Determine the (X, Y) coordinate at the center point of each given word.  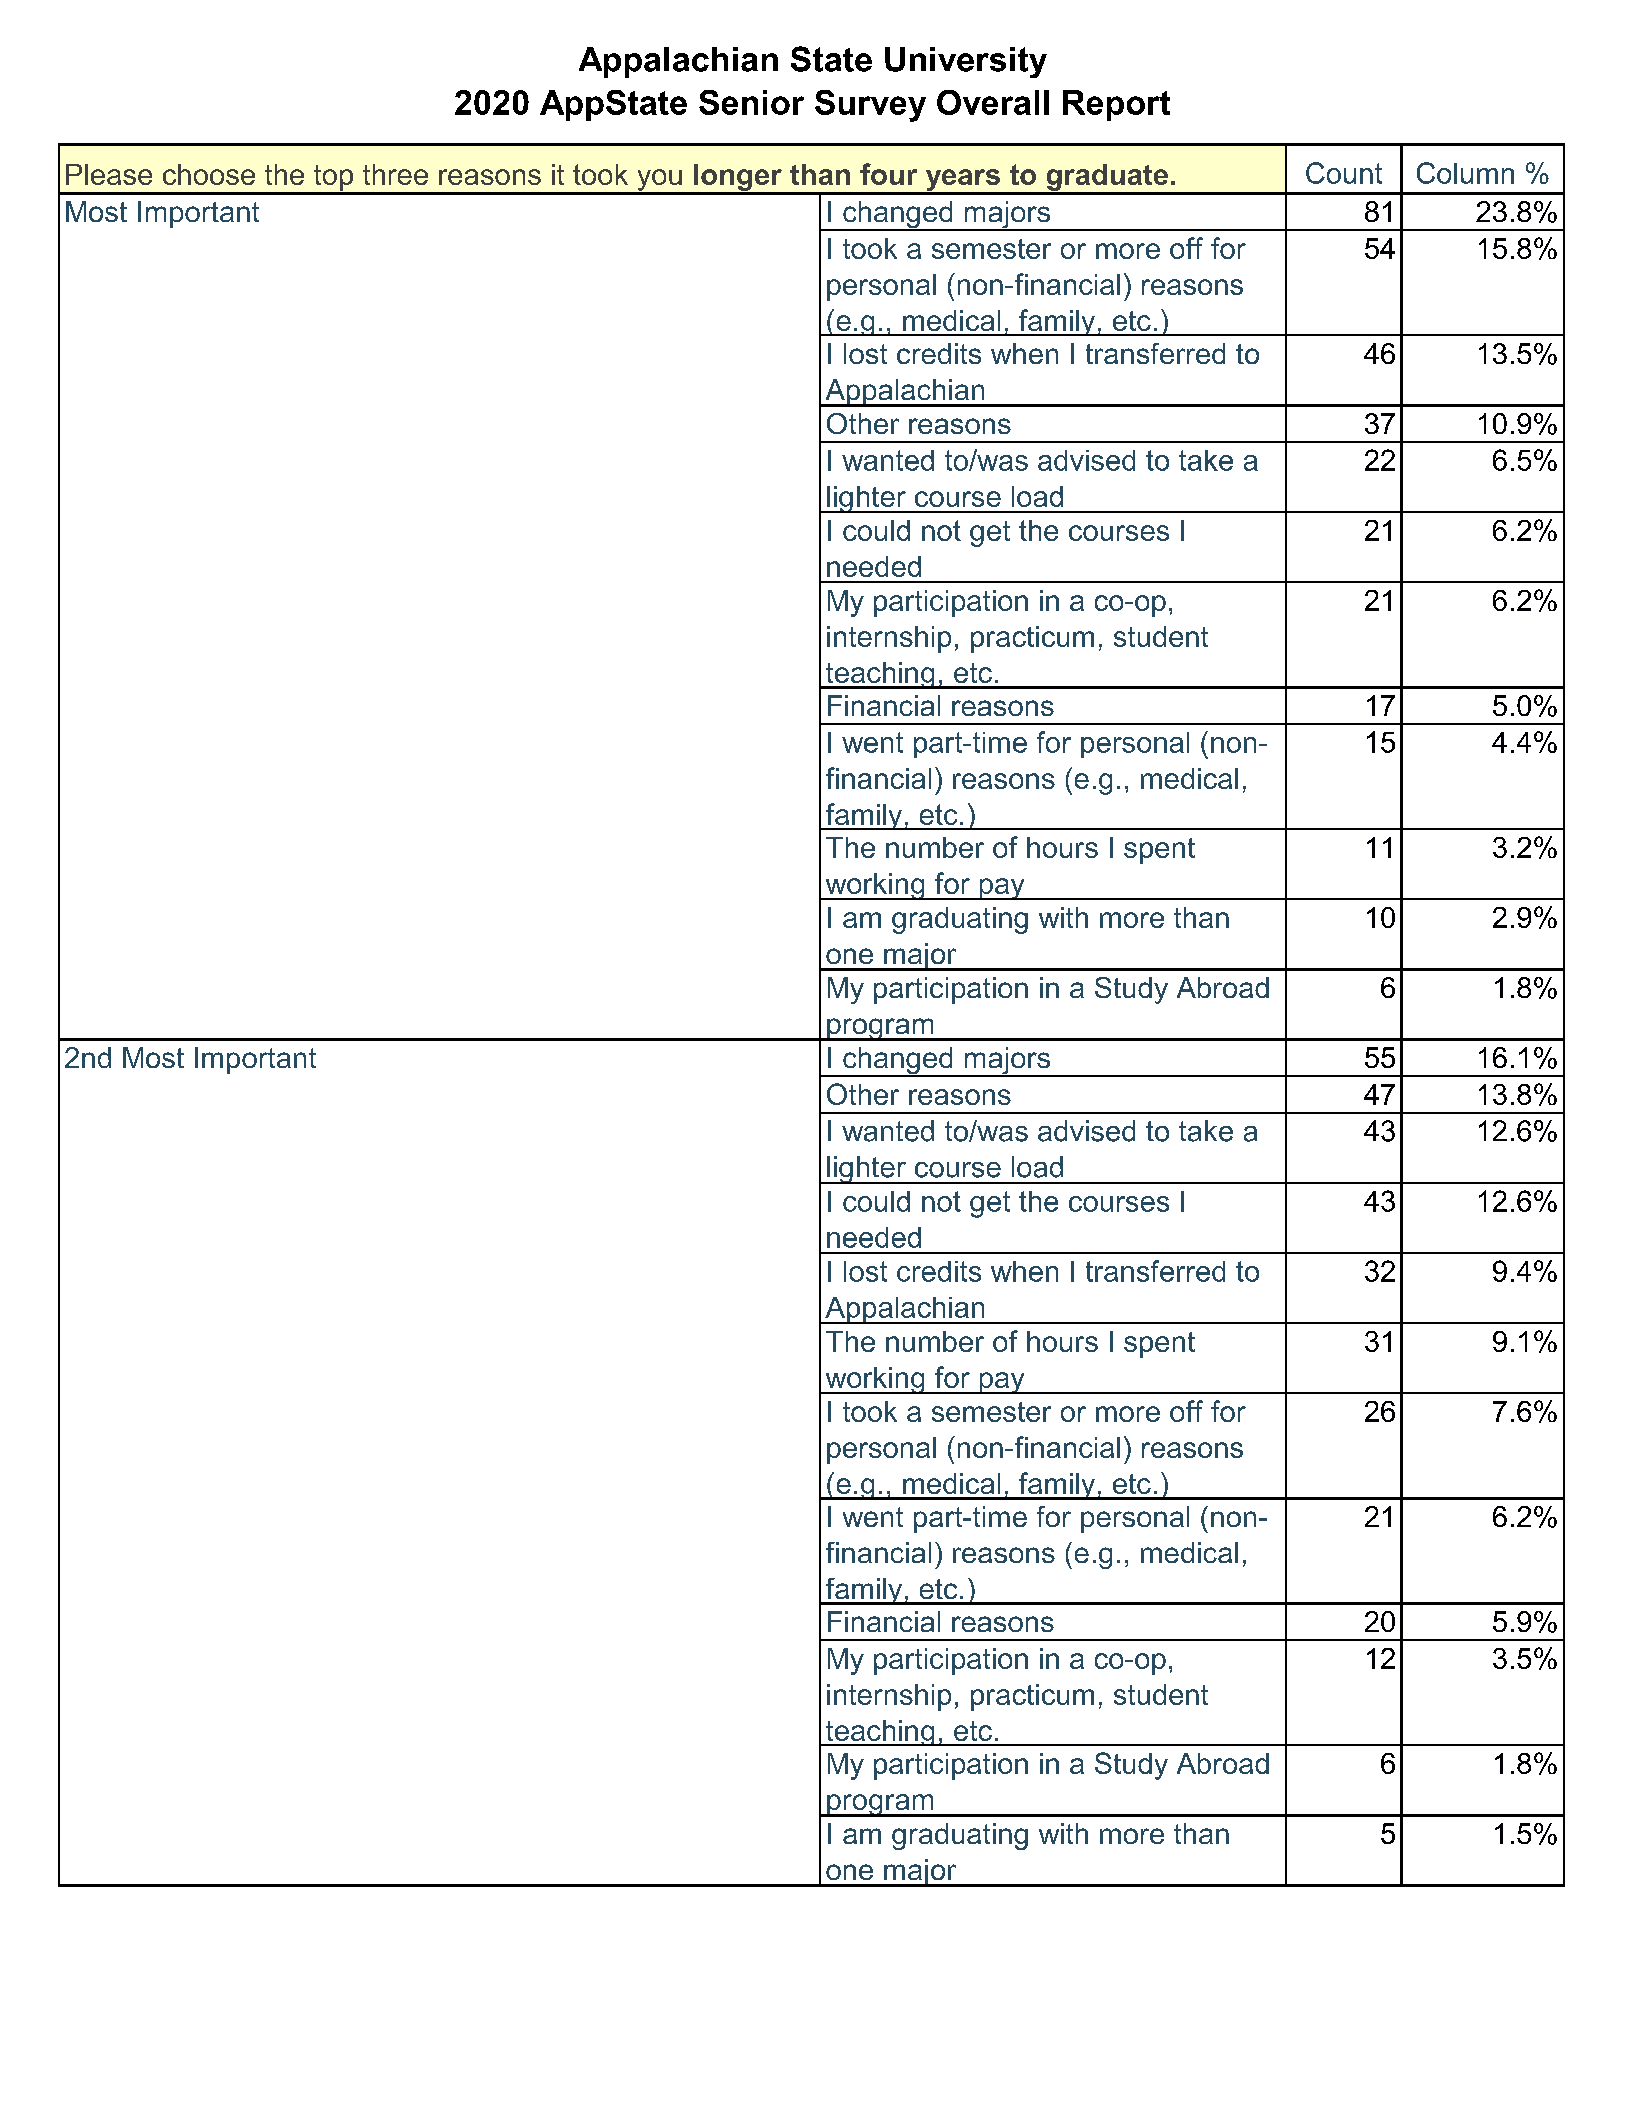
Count (1344, 173)
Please (109, 174)
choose (209, 174)
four (888, 174)
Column (1465, 173)
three (395, 174)
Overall (993, 102)
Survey (870, 106)
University (966, 62)
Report (1116, 105)
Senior (751, 102)
